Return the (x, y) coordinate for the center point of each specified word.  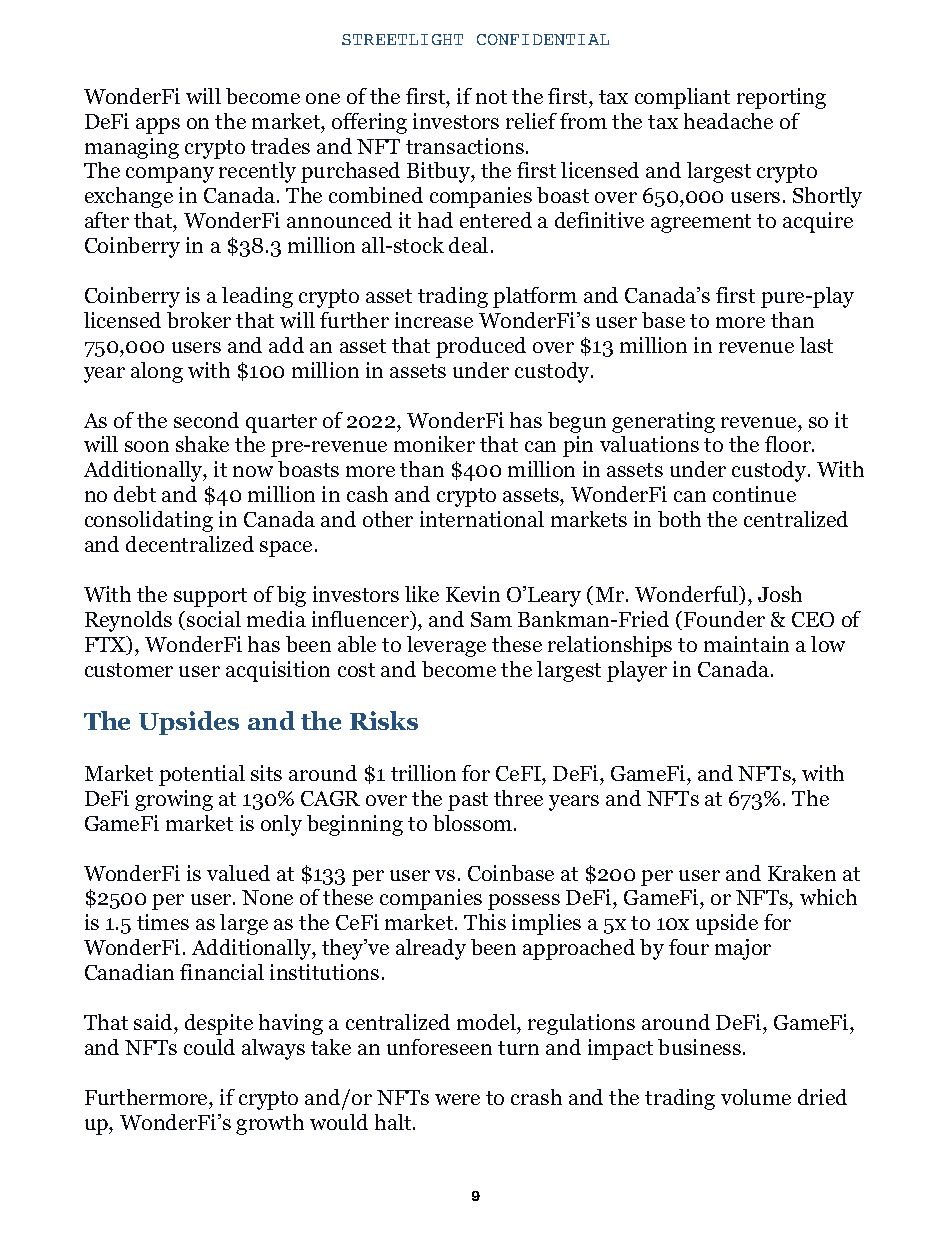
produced (481, 347)
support (210, 597)
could (209, 1047)
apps (158, 126)
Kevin (473, 594)
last (816, 345)
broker (199, 320)
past (468, 801)
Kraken (802, 873)
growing (174, 800)
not (491, 97)
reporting (781, 98)
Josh (780, 594)
